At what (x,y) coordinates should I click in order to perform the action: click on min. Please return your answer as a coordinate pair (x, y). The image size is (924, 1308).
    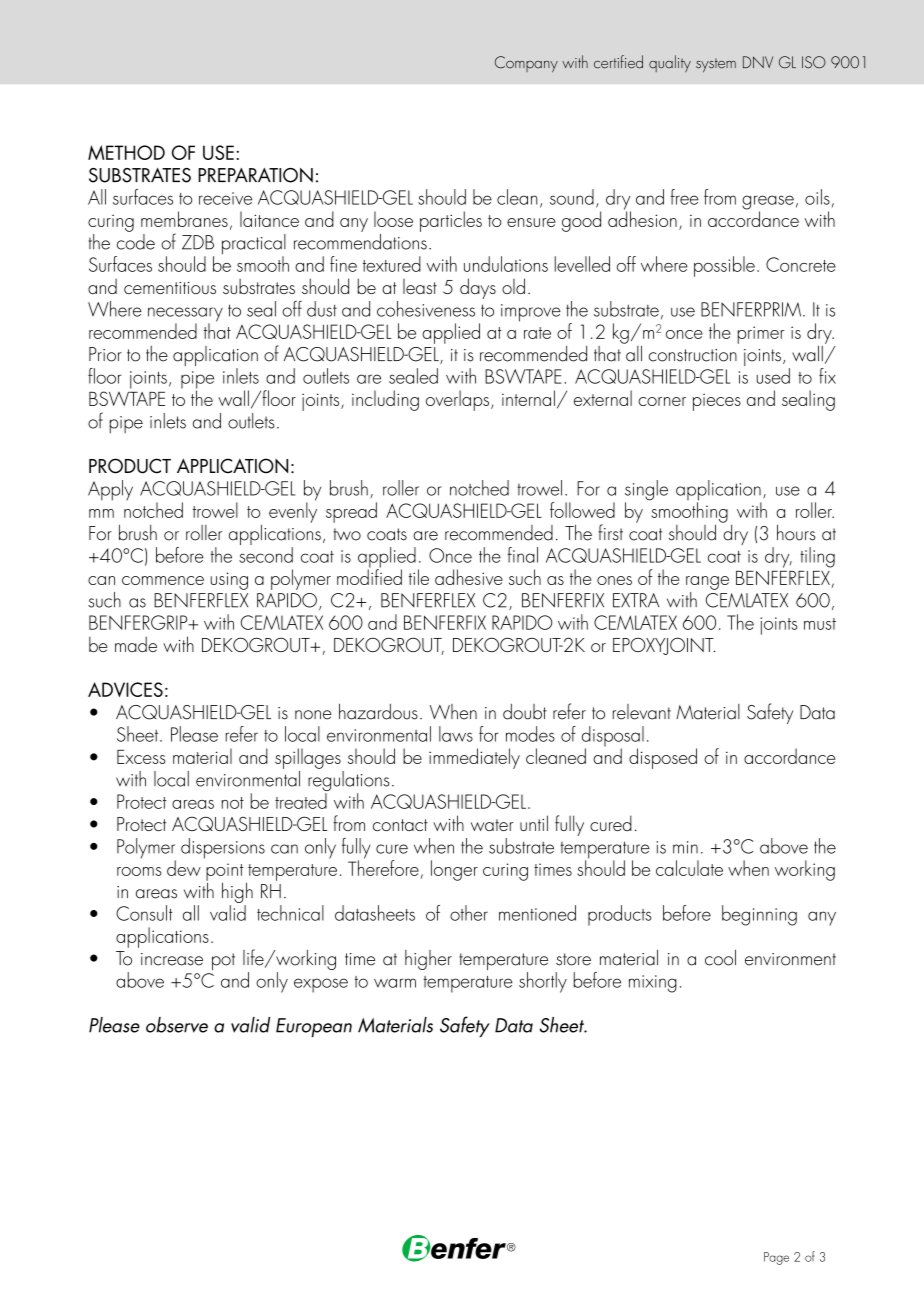
    Looking at the image, I should click on (685, 847).
